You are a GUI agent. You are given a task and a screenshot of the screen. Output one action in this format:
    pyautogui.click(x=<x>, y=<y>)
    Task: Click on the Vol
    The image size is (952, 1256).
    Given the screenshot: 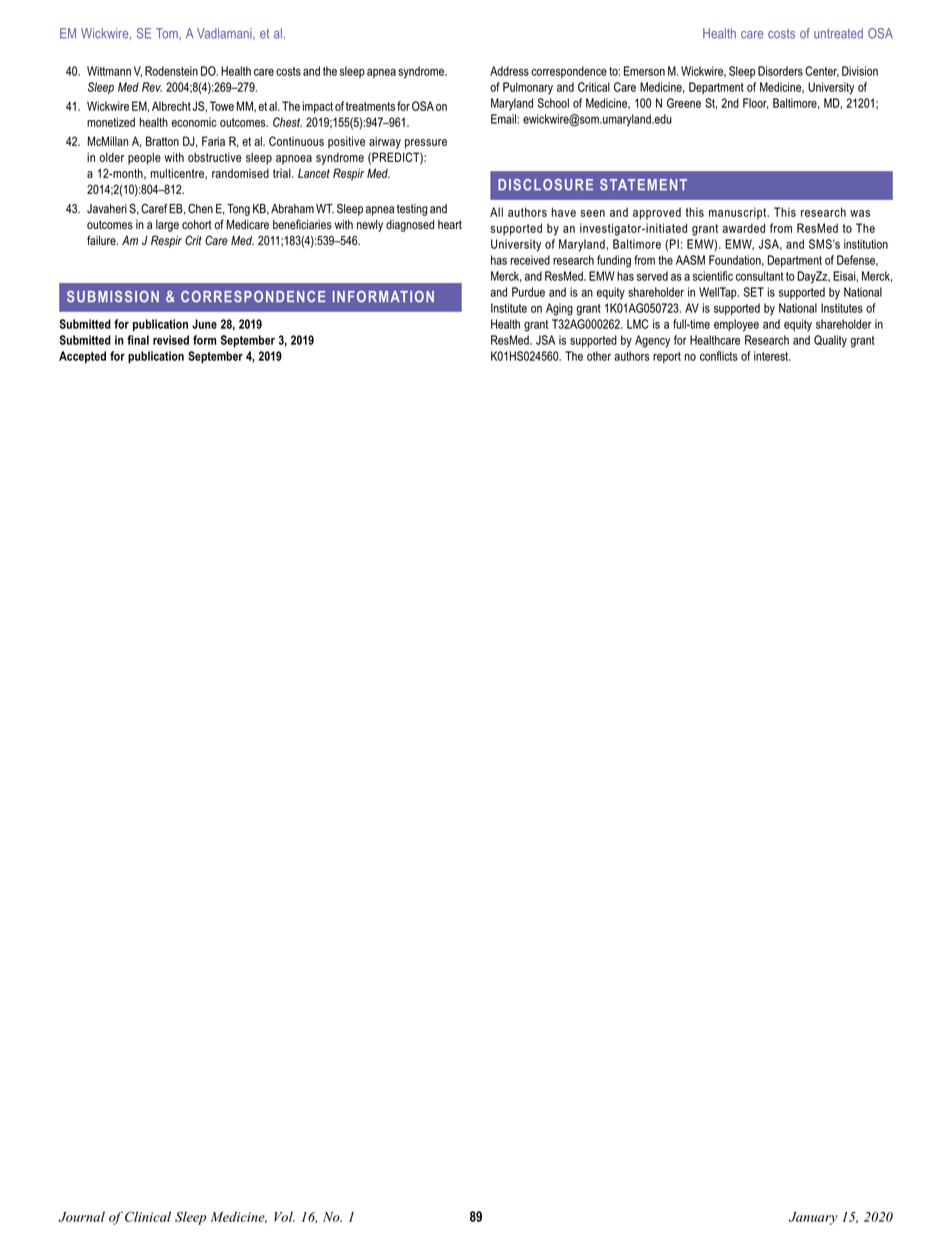 What is the action you would take?
    pyautogui.click(x=284, y=1216)
